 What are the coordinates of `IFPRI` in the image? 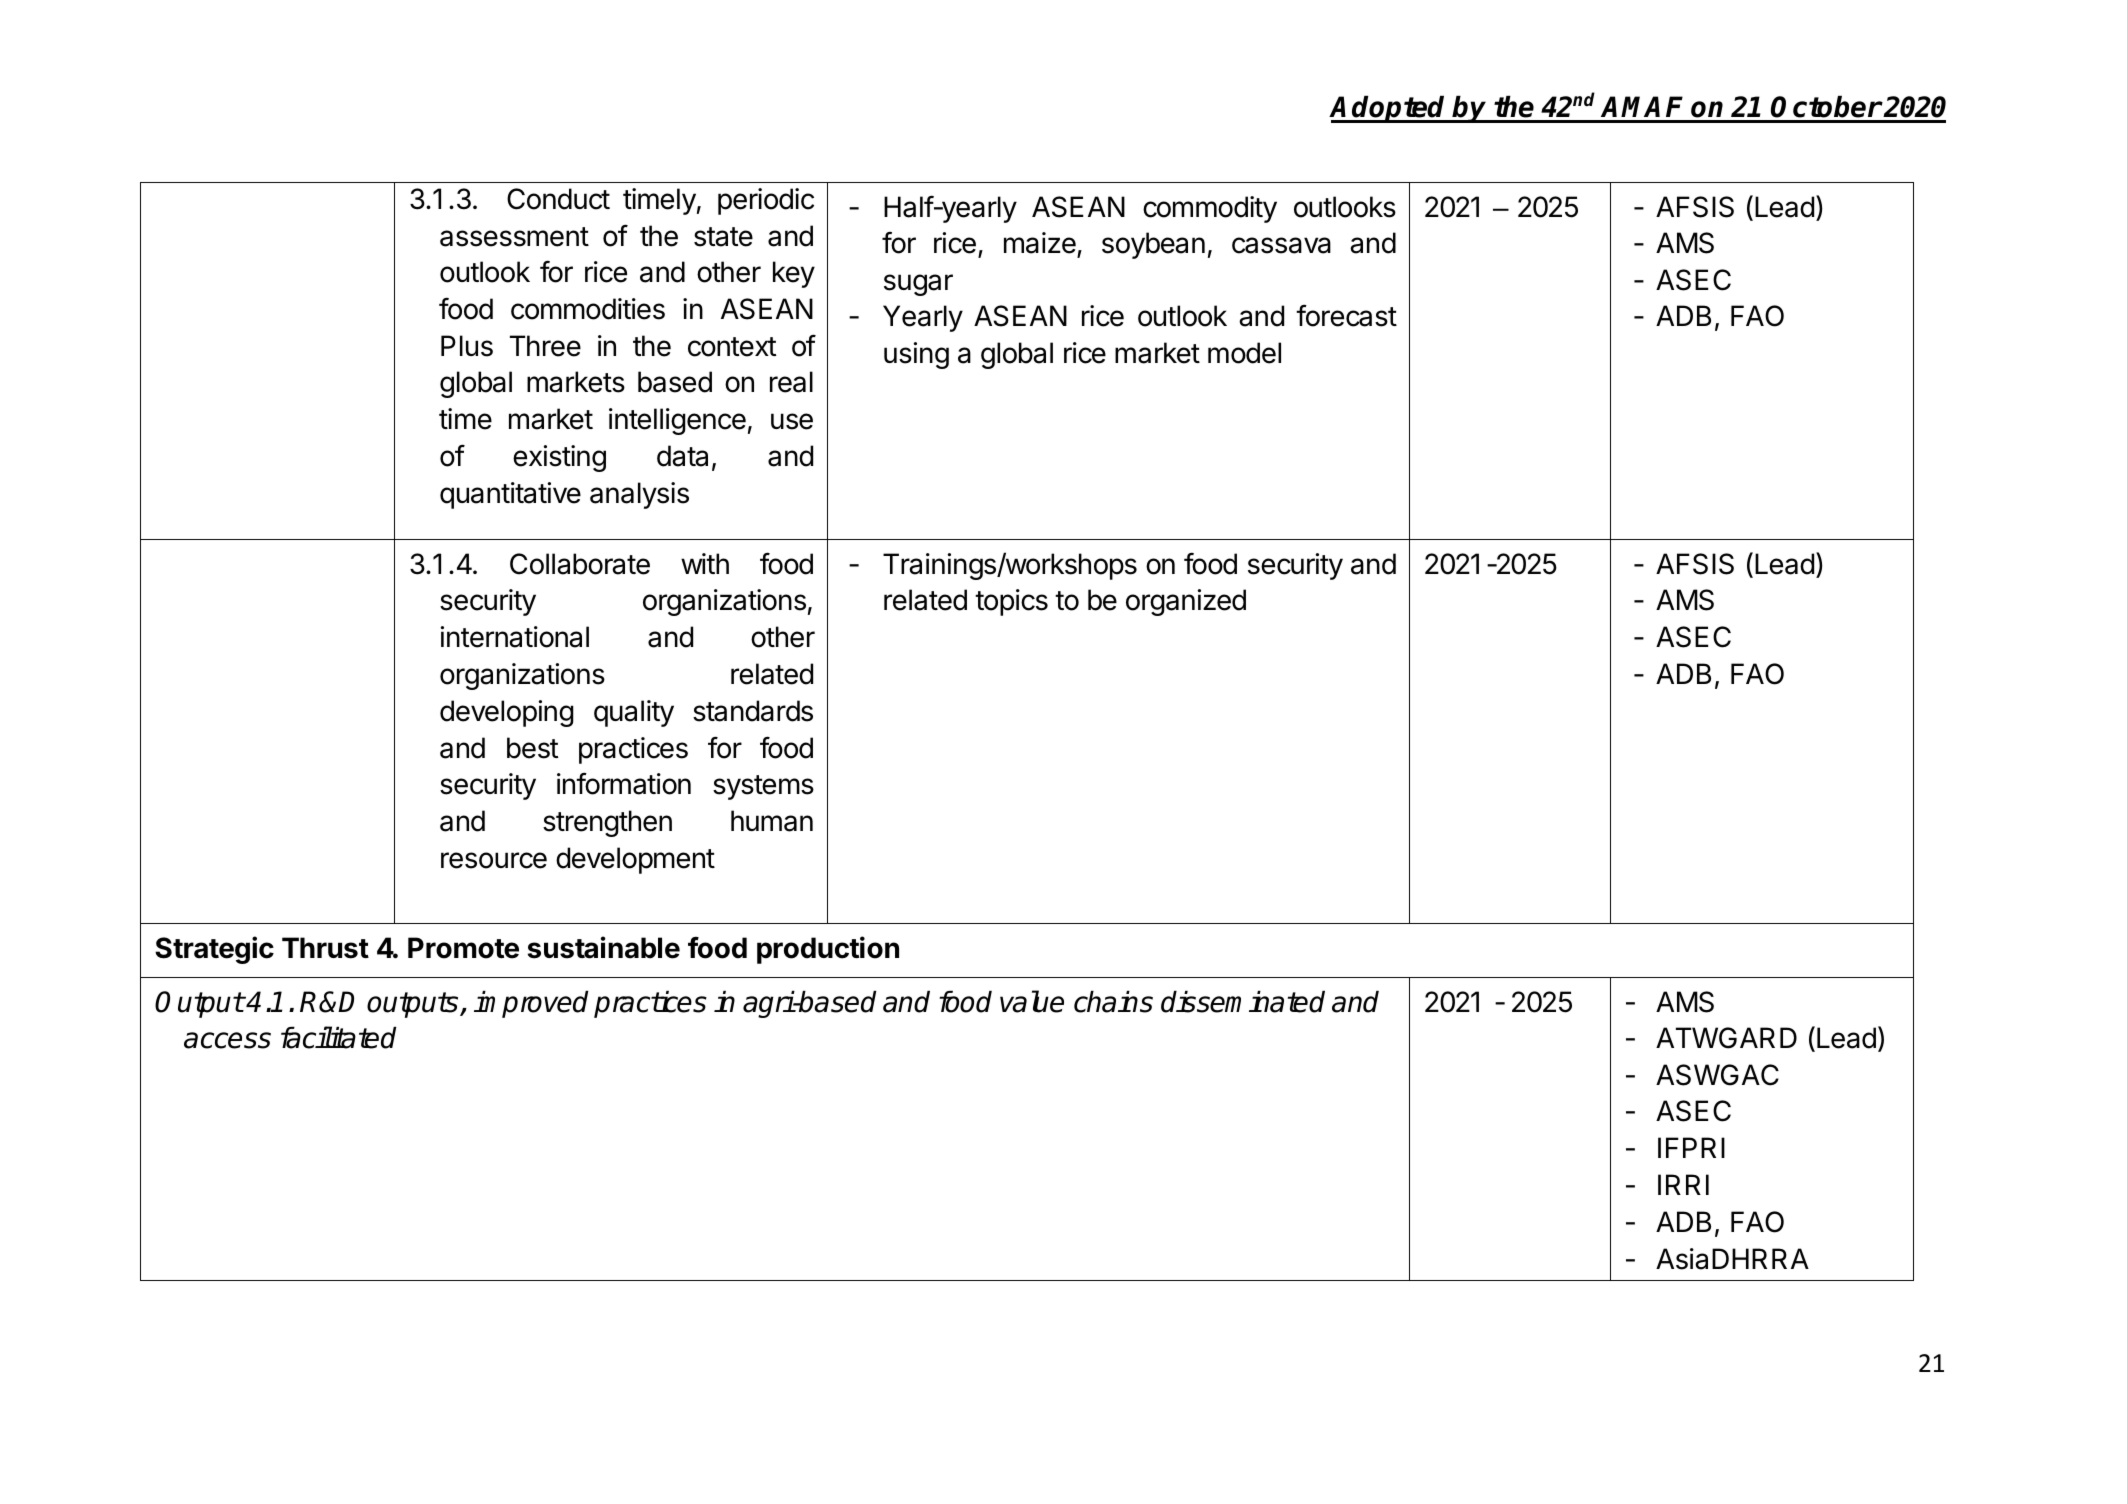 It's located at (1691, 1147).
